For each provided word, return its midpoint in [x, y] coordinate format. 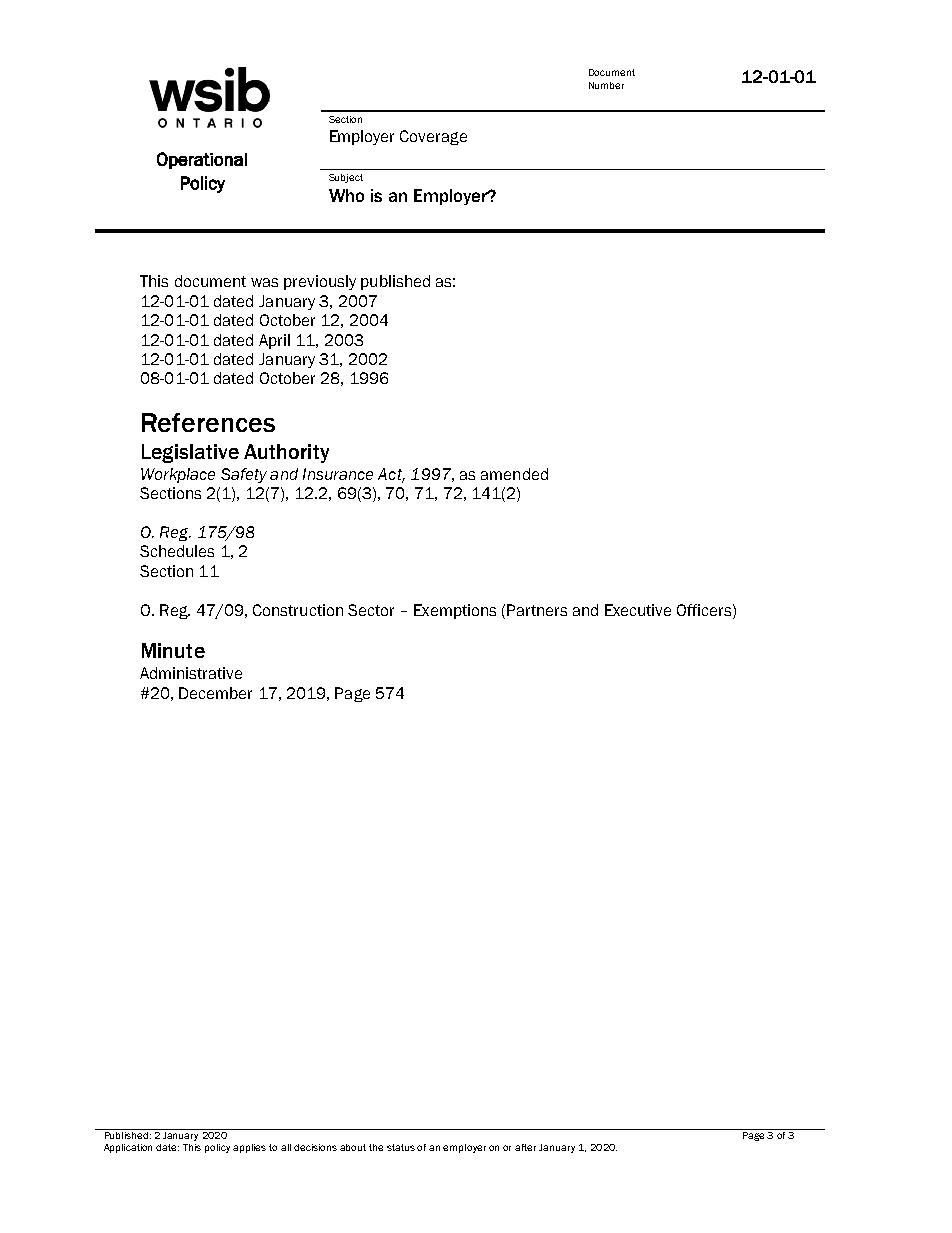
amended [514, 474]
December [215, 693]
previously [320, 282]
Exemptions [455, 611]
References [208, 422]
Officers [705, 610]
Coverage [433, 137]
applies [249, 1148]
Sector [371, 610]
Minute [173, 650]
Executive [638, 610]
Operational [202, 160]
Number [606, 85]
